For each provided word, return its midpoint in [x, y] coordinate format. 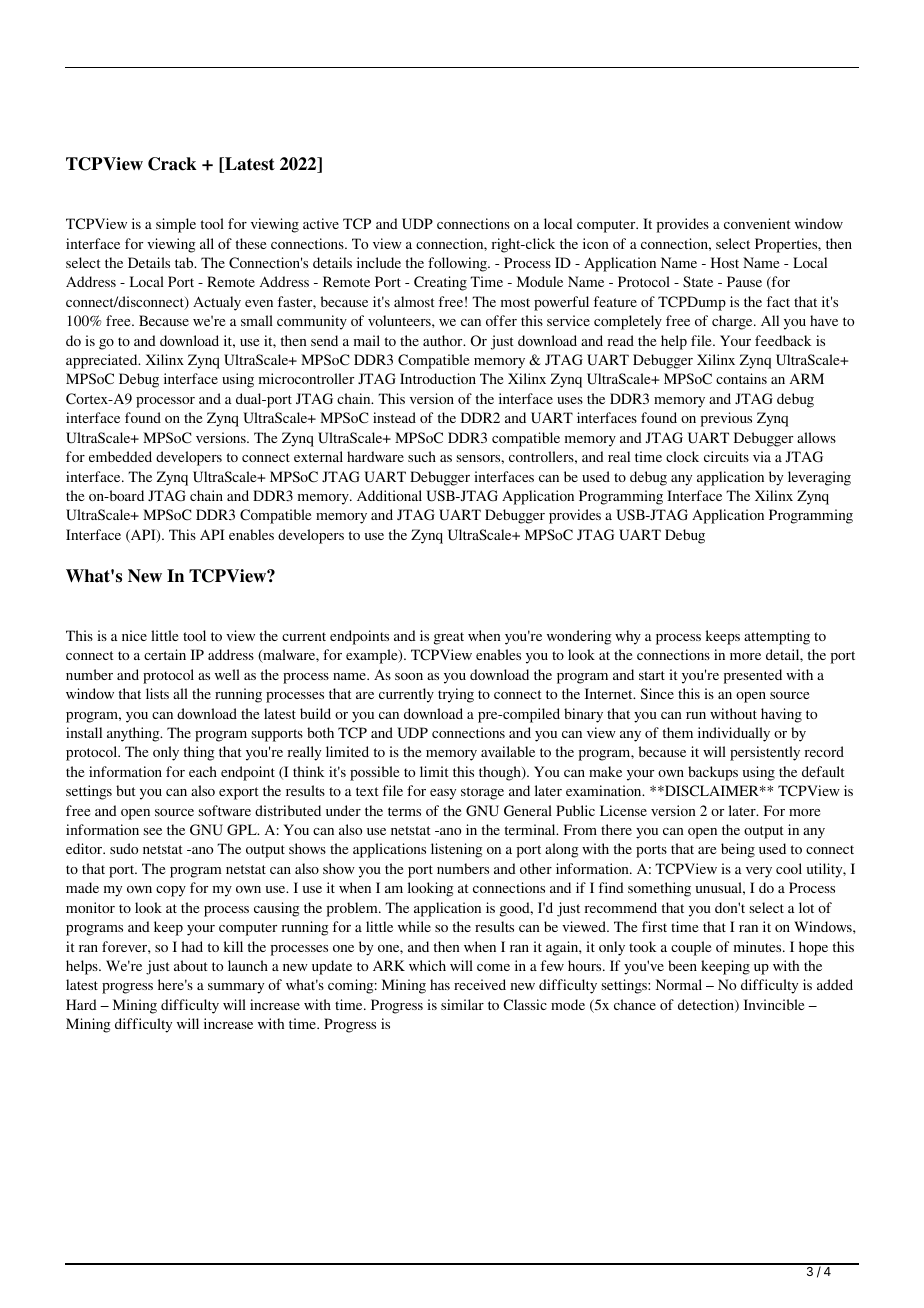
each [203, 771]
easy [443, 794]
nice [134, 635]
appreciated [103, 361]
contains [741, 378]
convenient [757, 223]
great [449, 638]
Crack [172, 164]
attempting [777, 637]
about [191, 965]
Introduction [438, 378]
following [458, 264]
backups [713, 773]
